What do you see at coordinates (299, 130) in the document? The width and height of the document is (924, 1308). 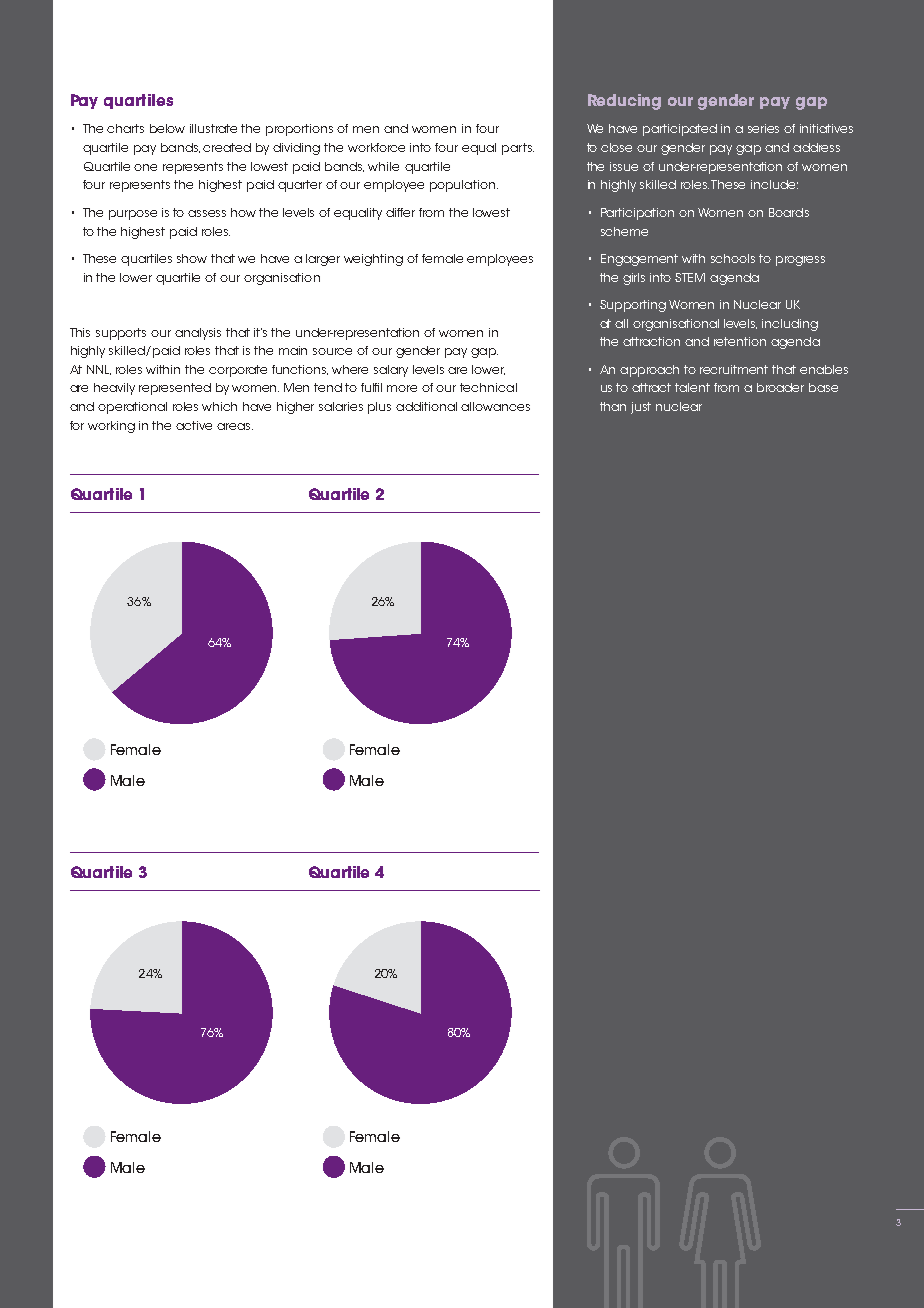 I see `proportions` at bounding box center [299, 130].
